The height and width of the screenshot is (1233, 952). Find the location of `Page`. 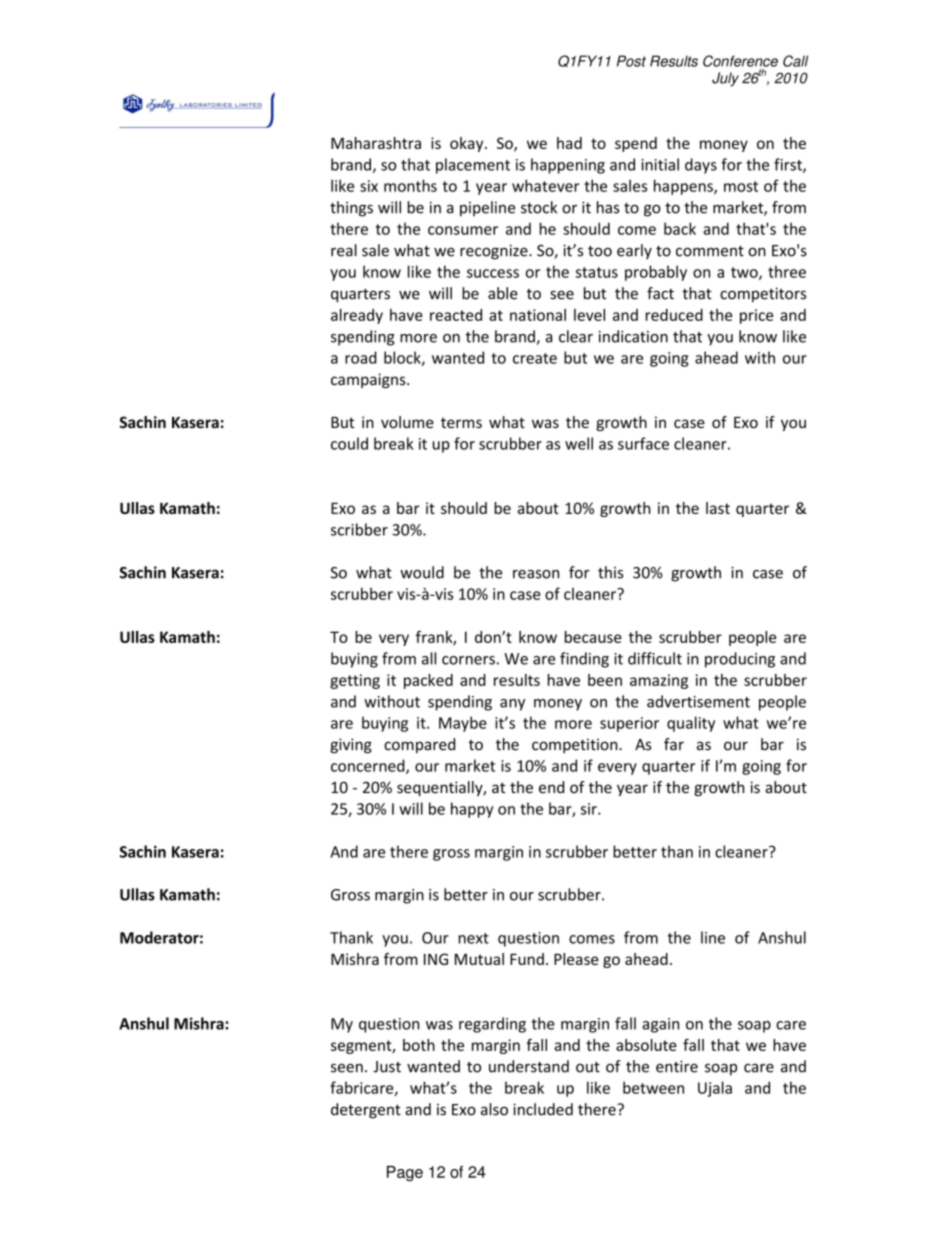

Page is located at coordinates (405, 1174).
